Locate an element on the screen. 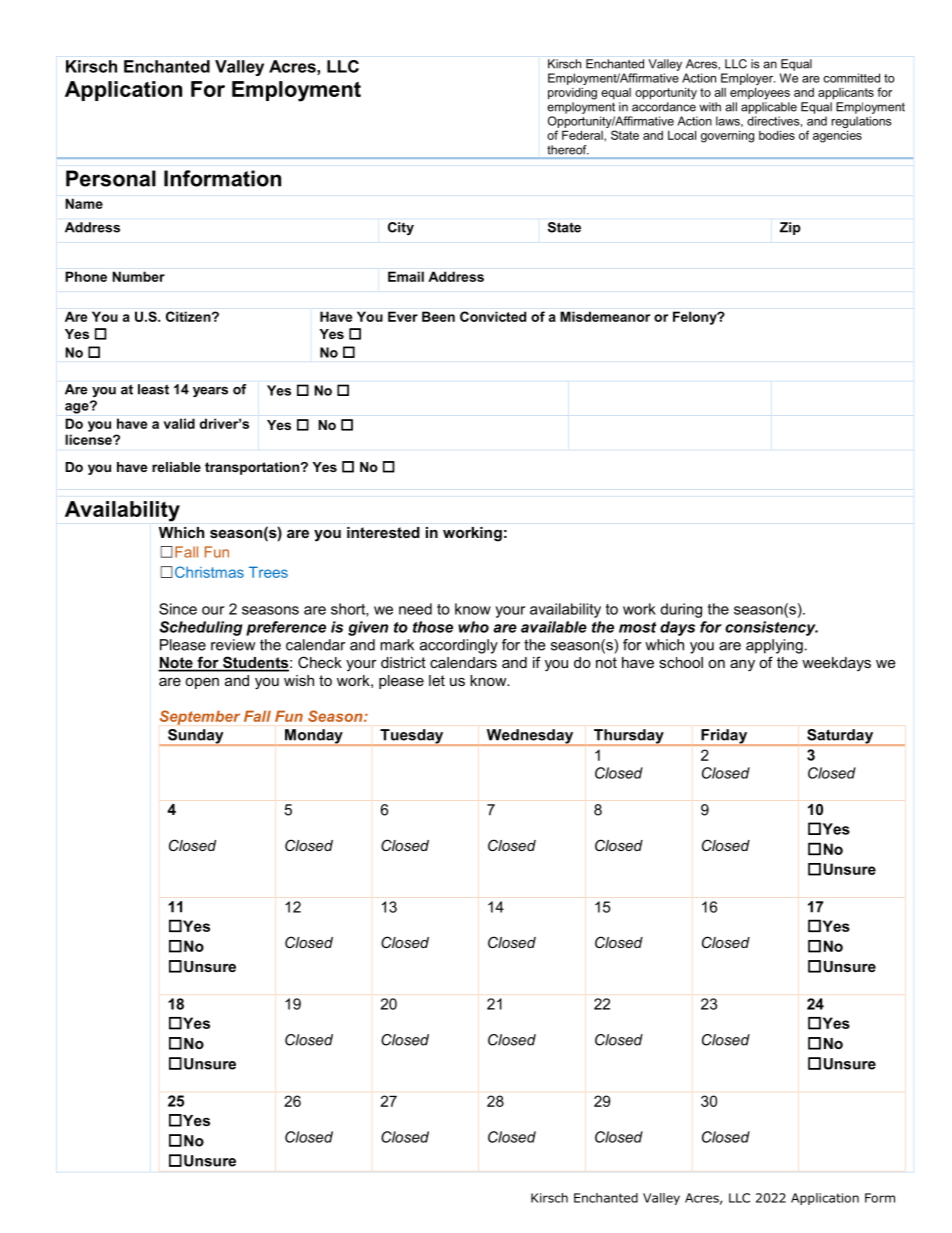 The image size is (952, 1233). Since is located at coordinates (178, 609).
